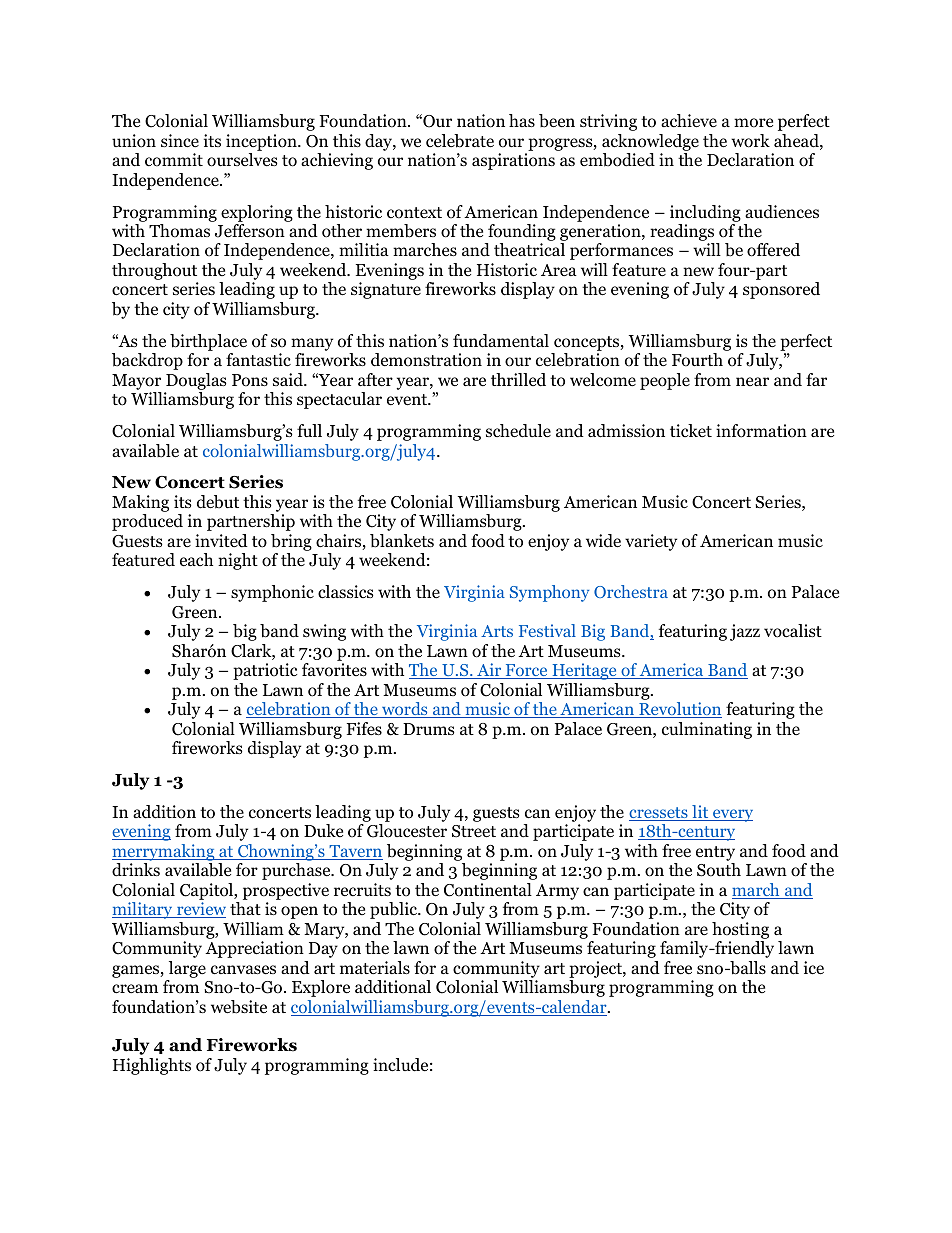 The width and height of the image is (952, 1233). Describe the element at coordinates (707, 730) in the image. I see `culminating` at that location.
